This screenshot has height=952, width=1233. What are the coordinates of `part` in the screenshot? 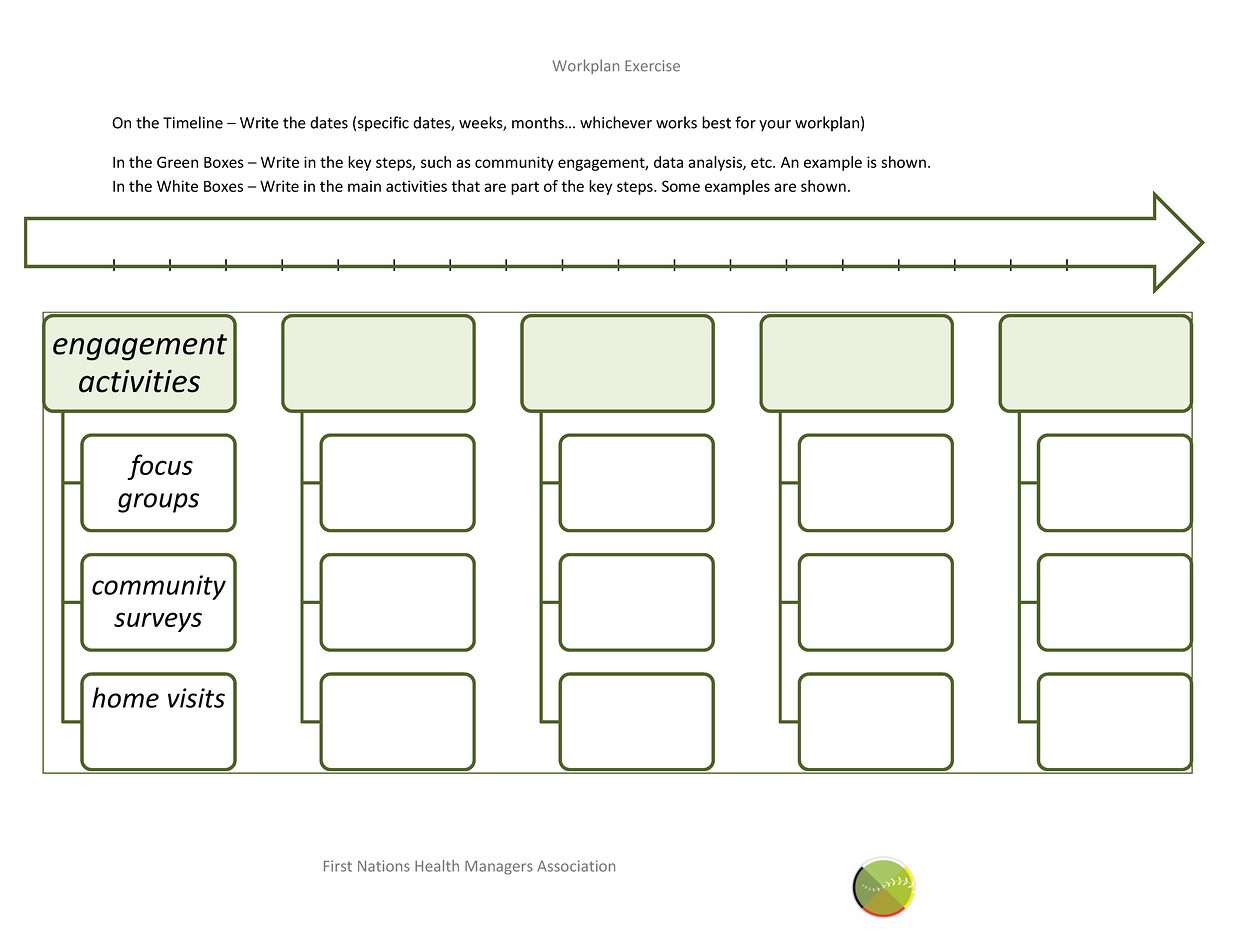 It's located at (525, 188).
